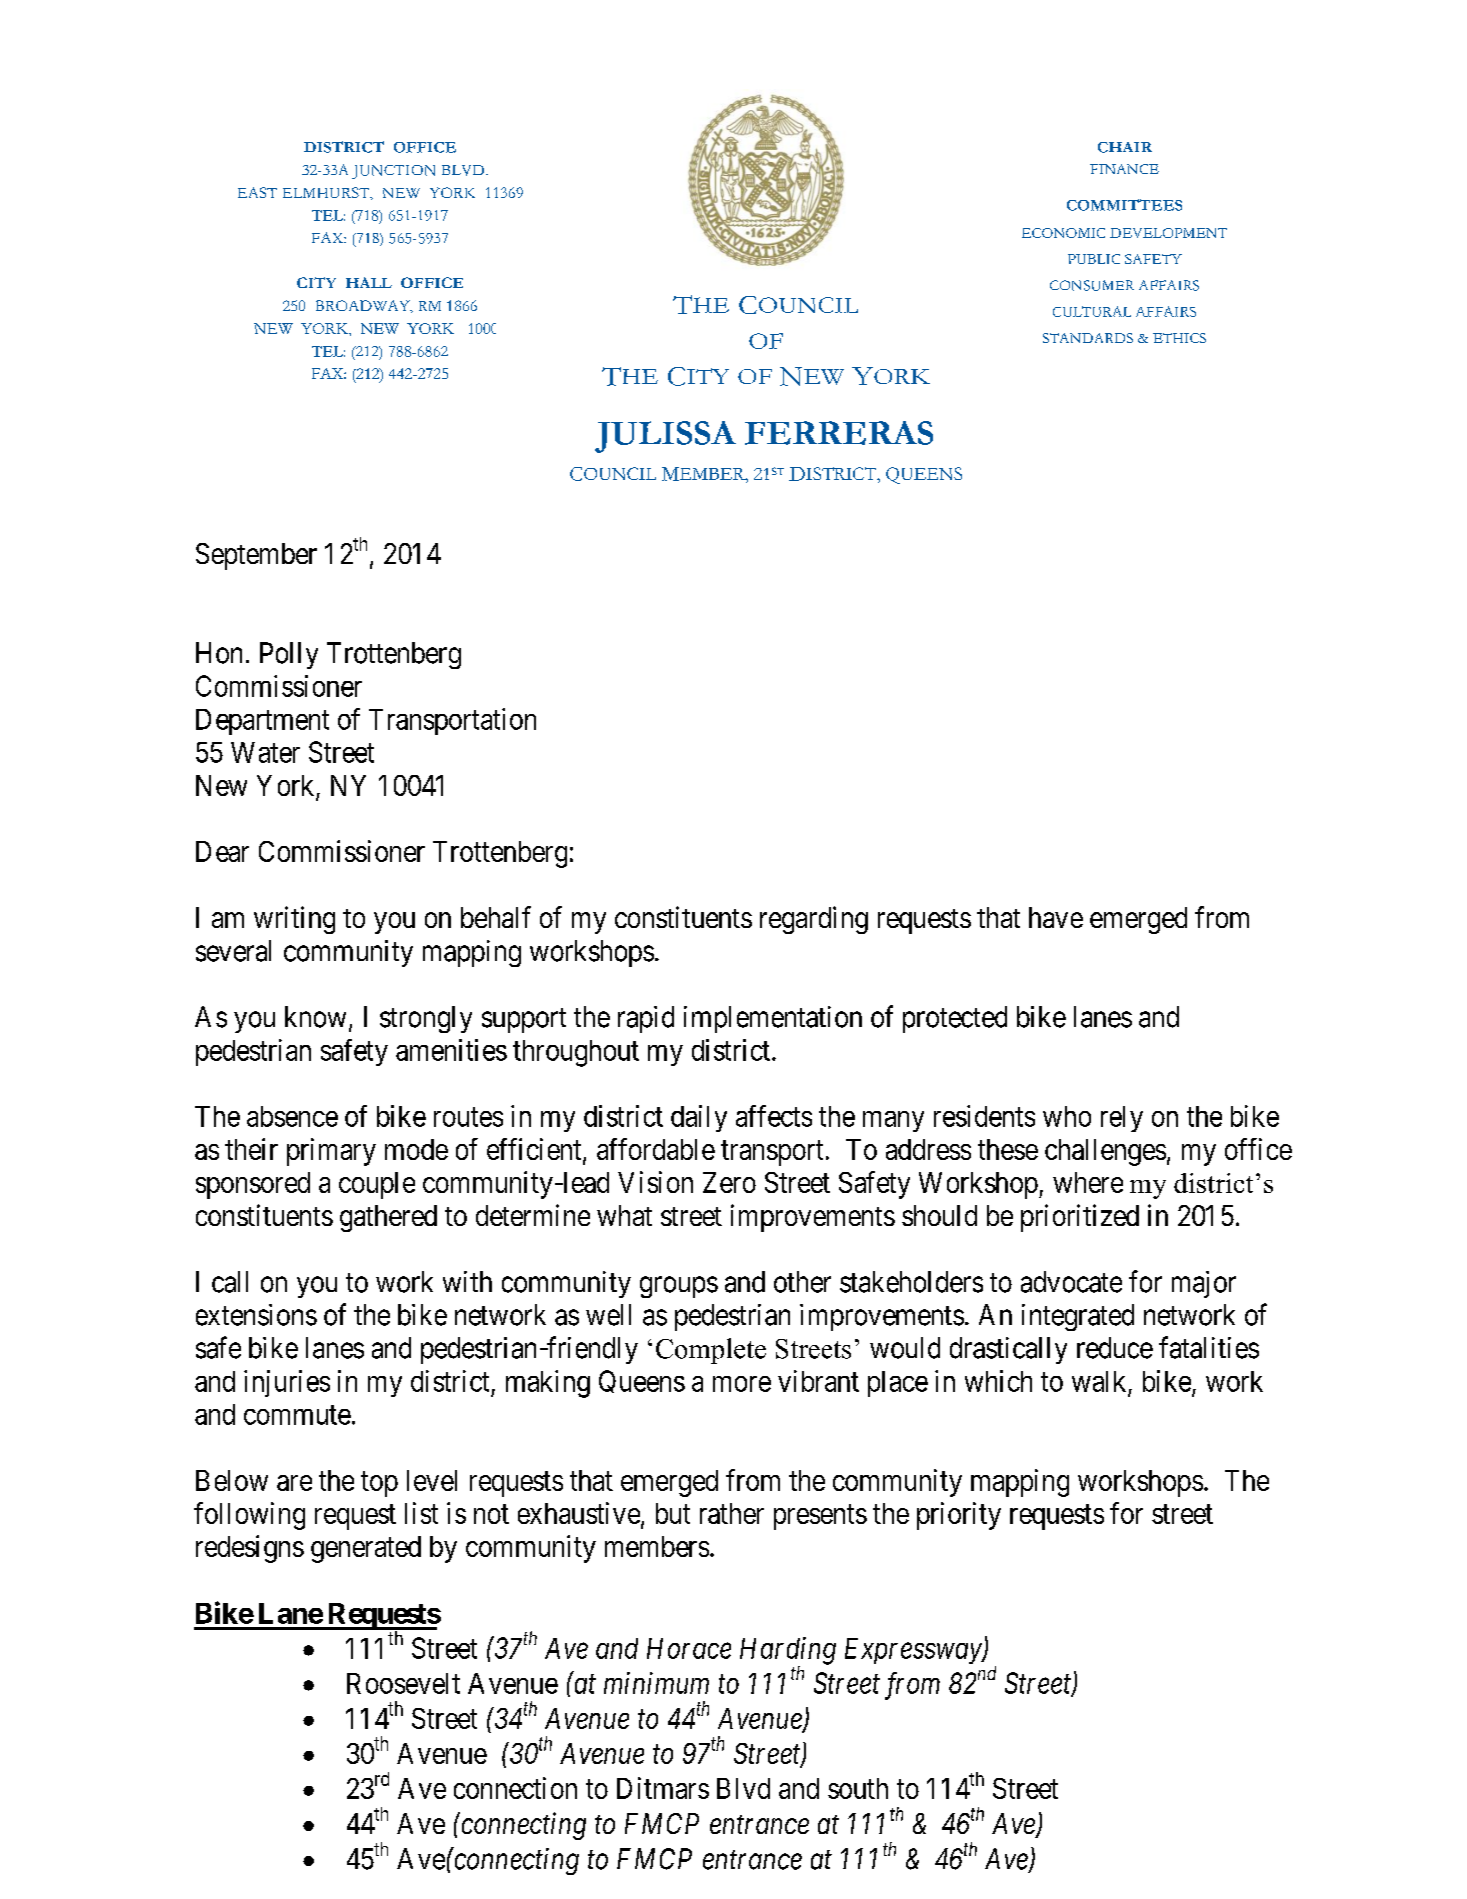 This image has height=1899, width=1467. I want to click on ECONOMIC, so click(1063, 233).
